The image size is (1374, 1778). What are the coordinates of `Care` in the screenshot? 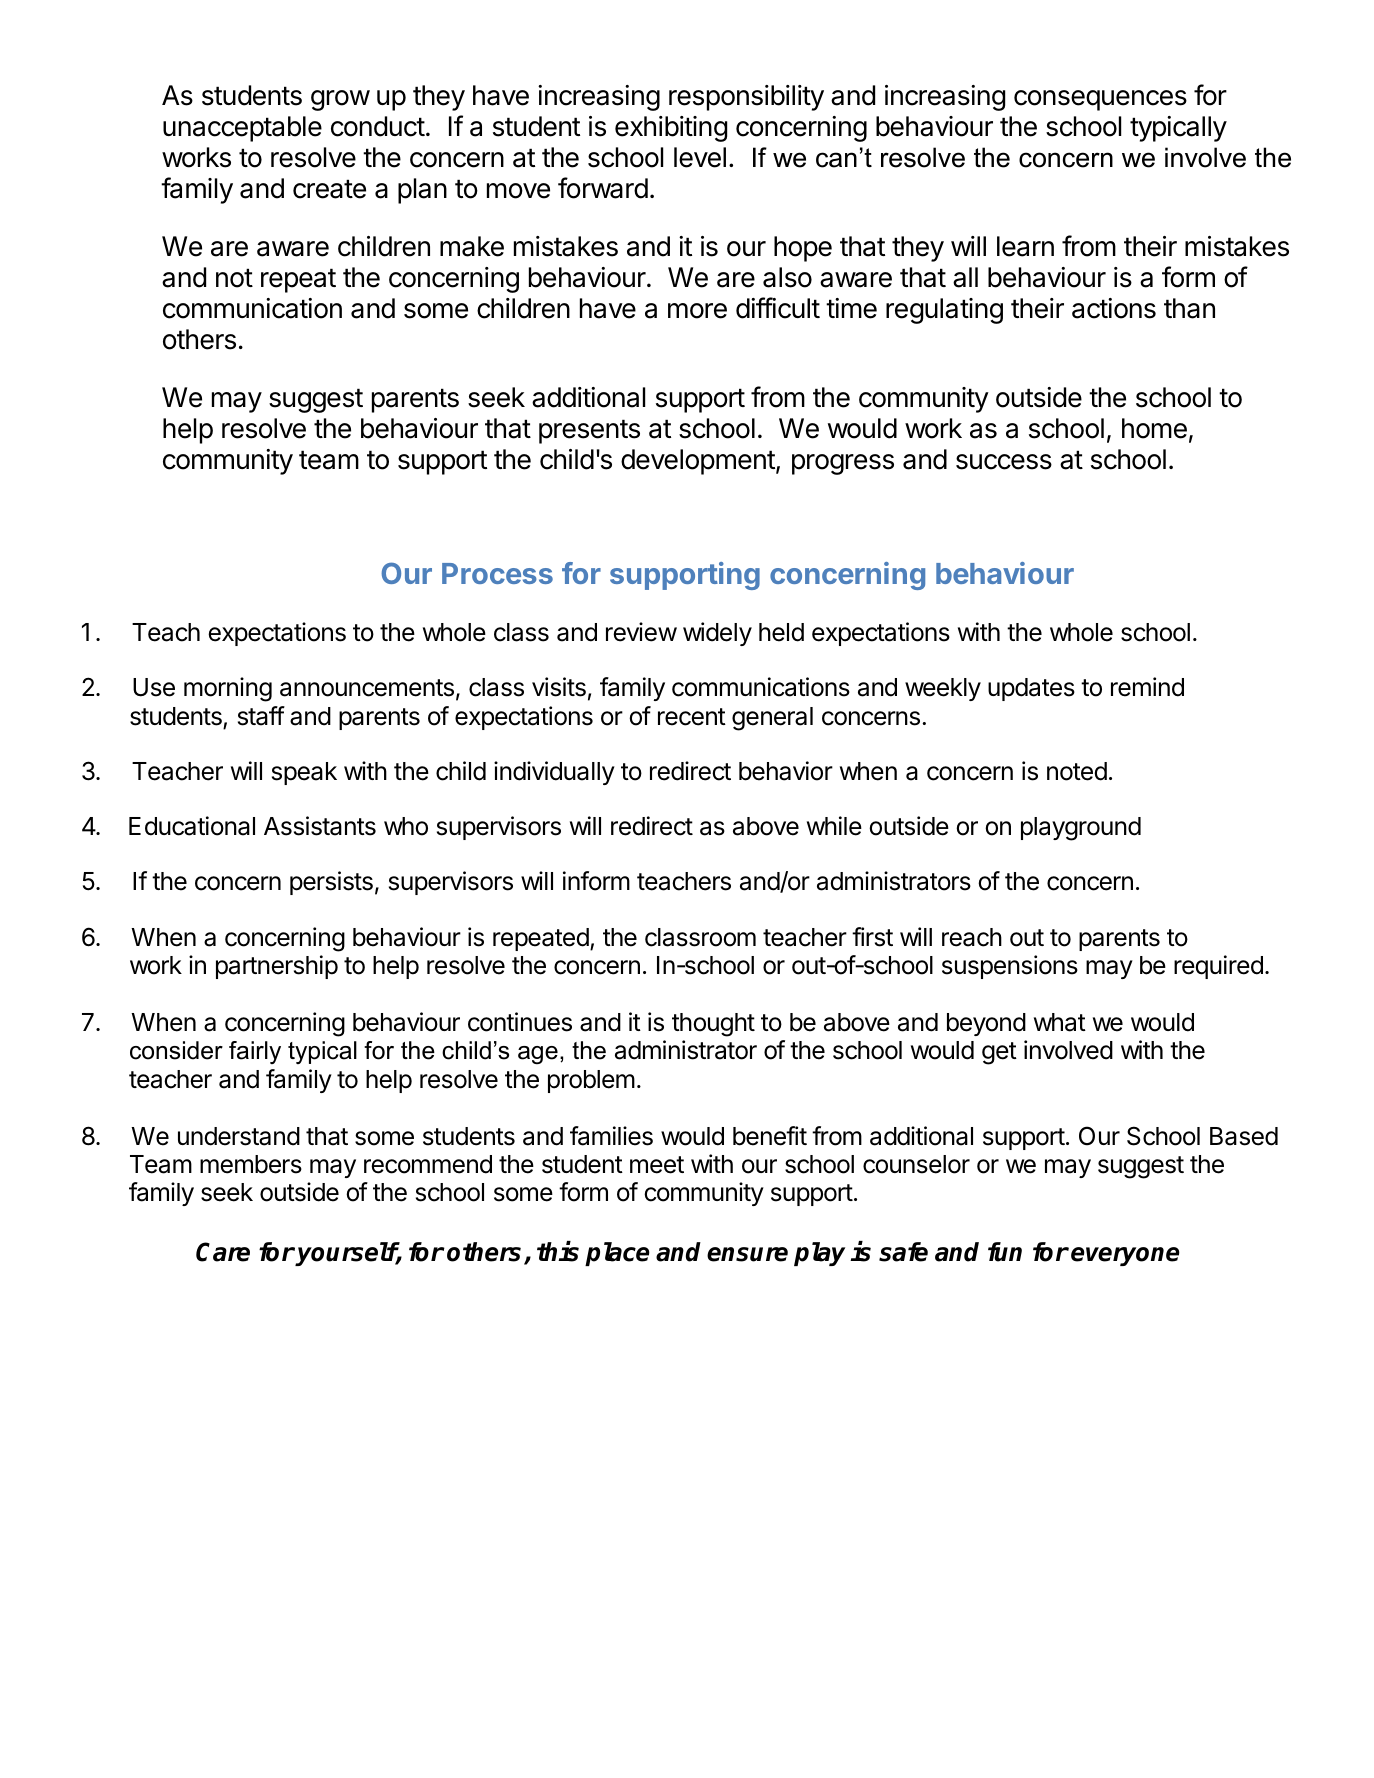 It's located at (223, 1252).
